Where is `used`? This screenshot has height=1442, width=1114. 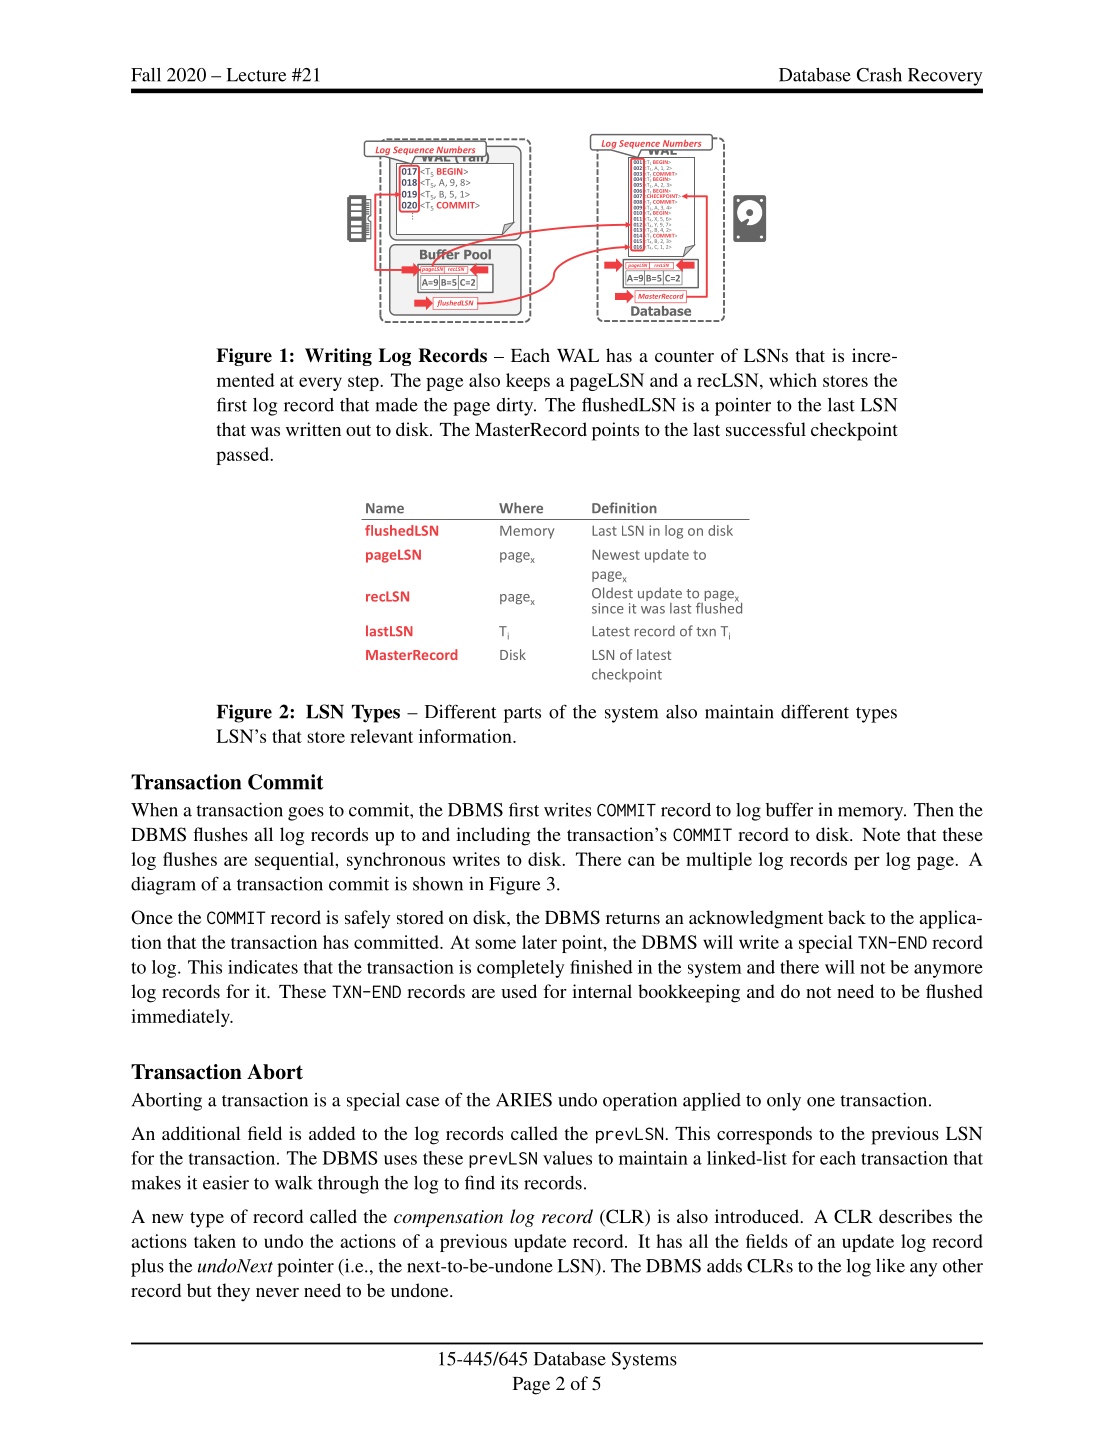
used is located at coordinates (519, 991).
